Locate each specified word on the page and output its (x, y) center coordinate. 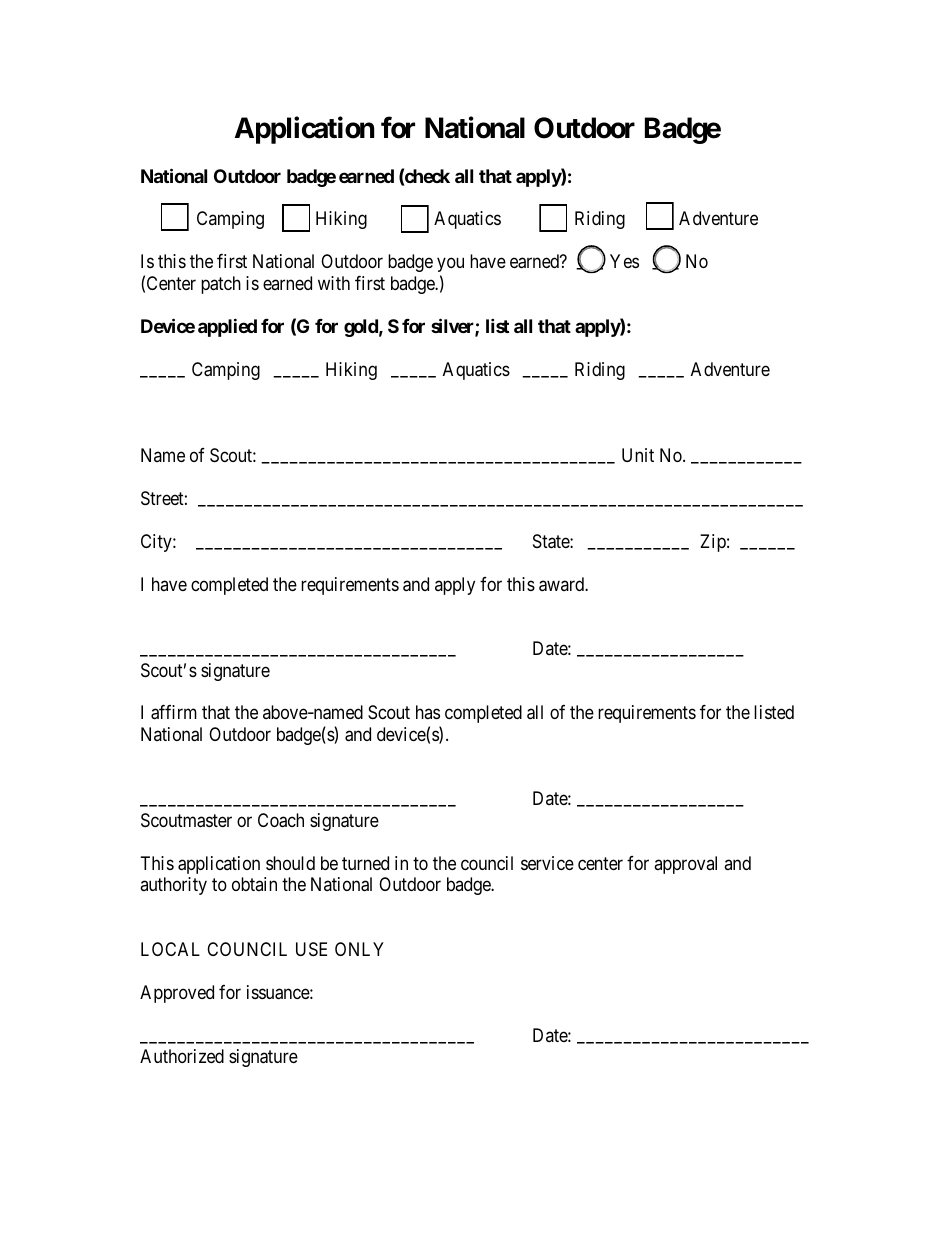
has (428, 712)
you (450, 265)
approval (685, 865)
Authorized (182, 1056)
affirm (174, 712)
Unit (638, 455)
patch (221, 285)
